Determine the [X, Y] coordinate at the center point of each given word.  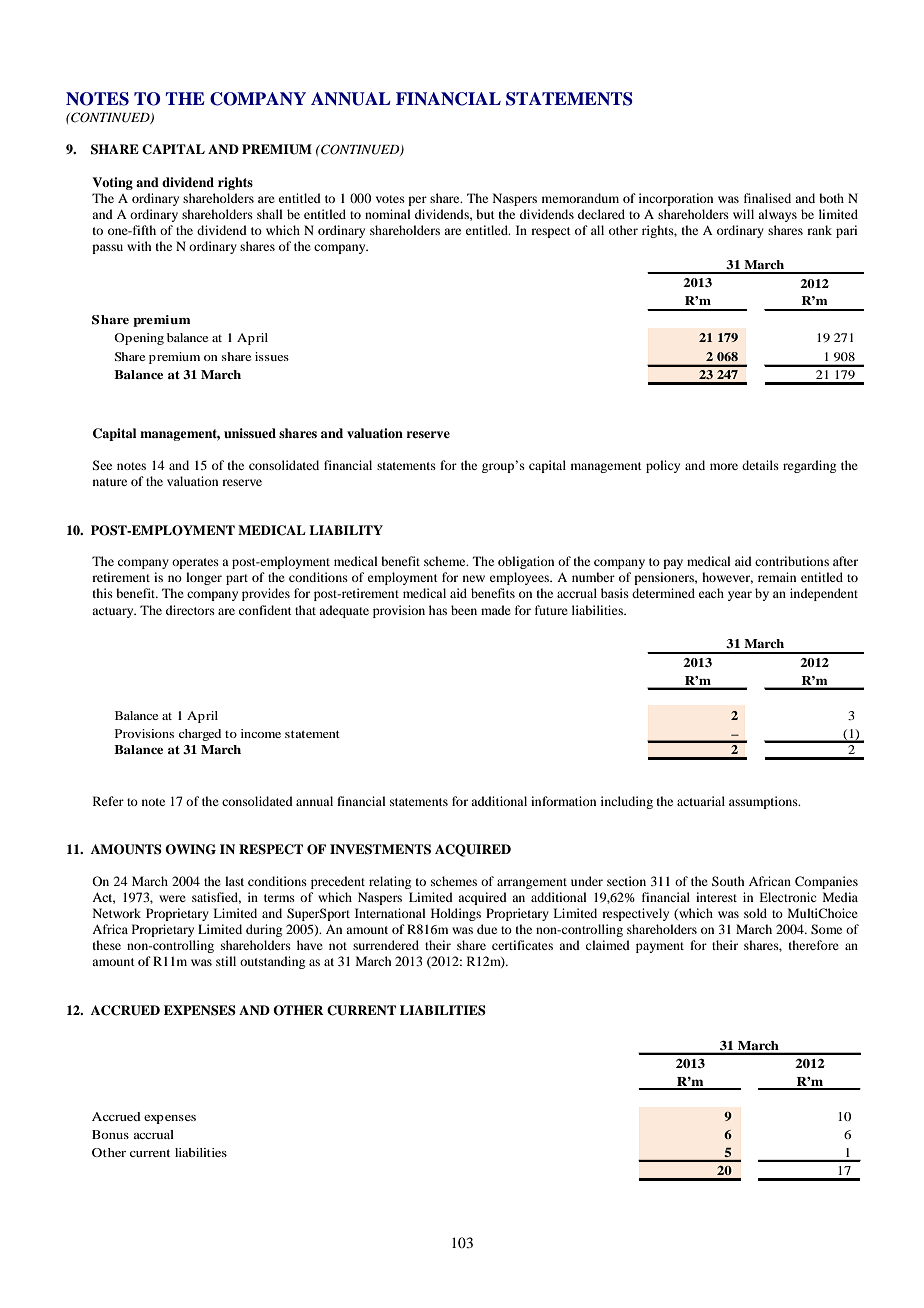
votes [390, 199]
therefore [814, 945]
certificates [522, 945]
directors [190, 610]
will [743, 214]
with [139, 246]
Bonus [110, 1134]
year [740, 596]
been [464, 610]
